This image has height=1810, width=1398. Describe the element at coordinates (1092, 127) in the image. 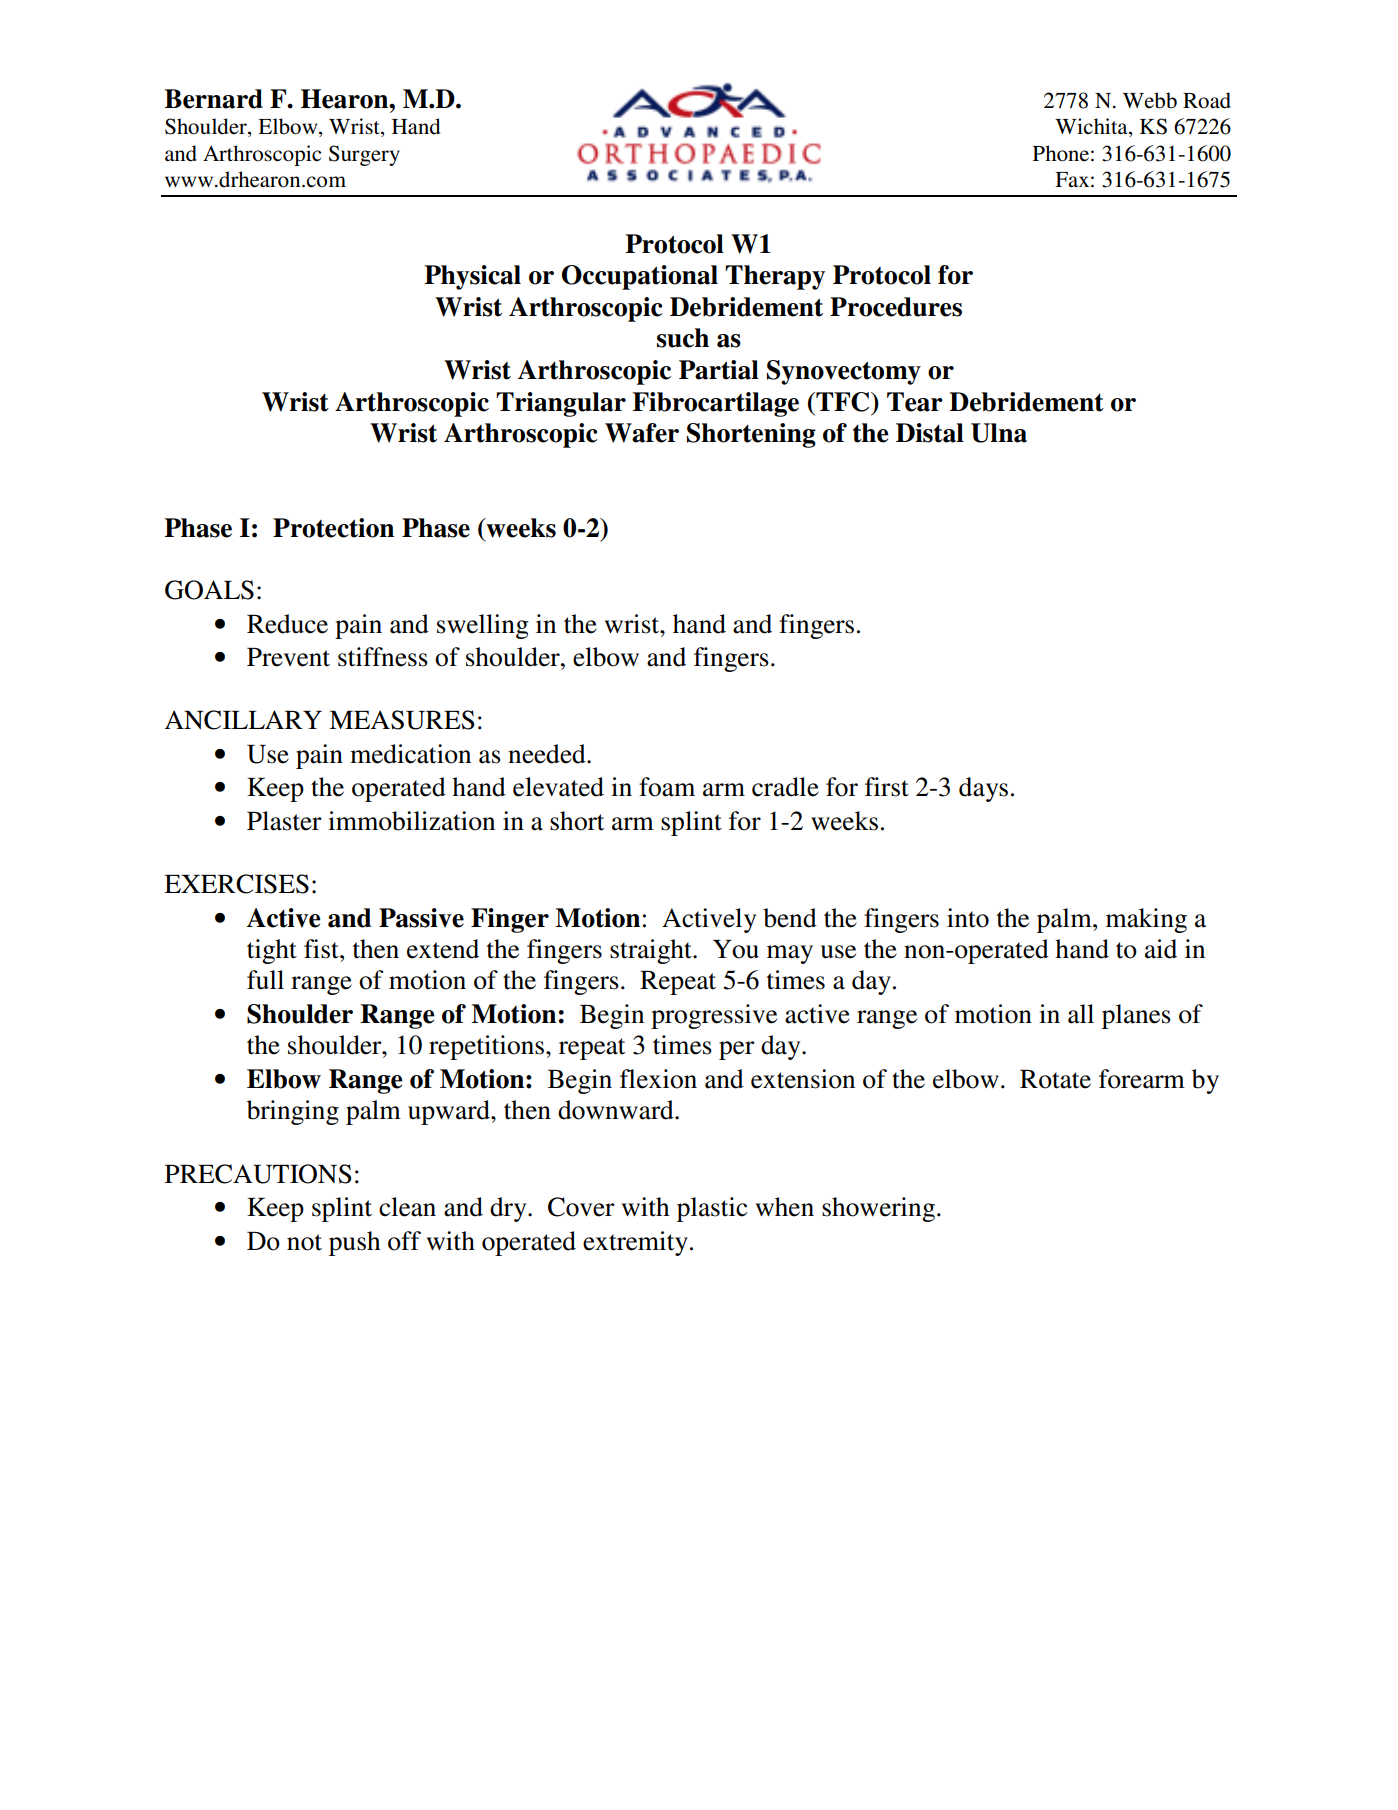

I see `Wichita` at that location.
